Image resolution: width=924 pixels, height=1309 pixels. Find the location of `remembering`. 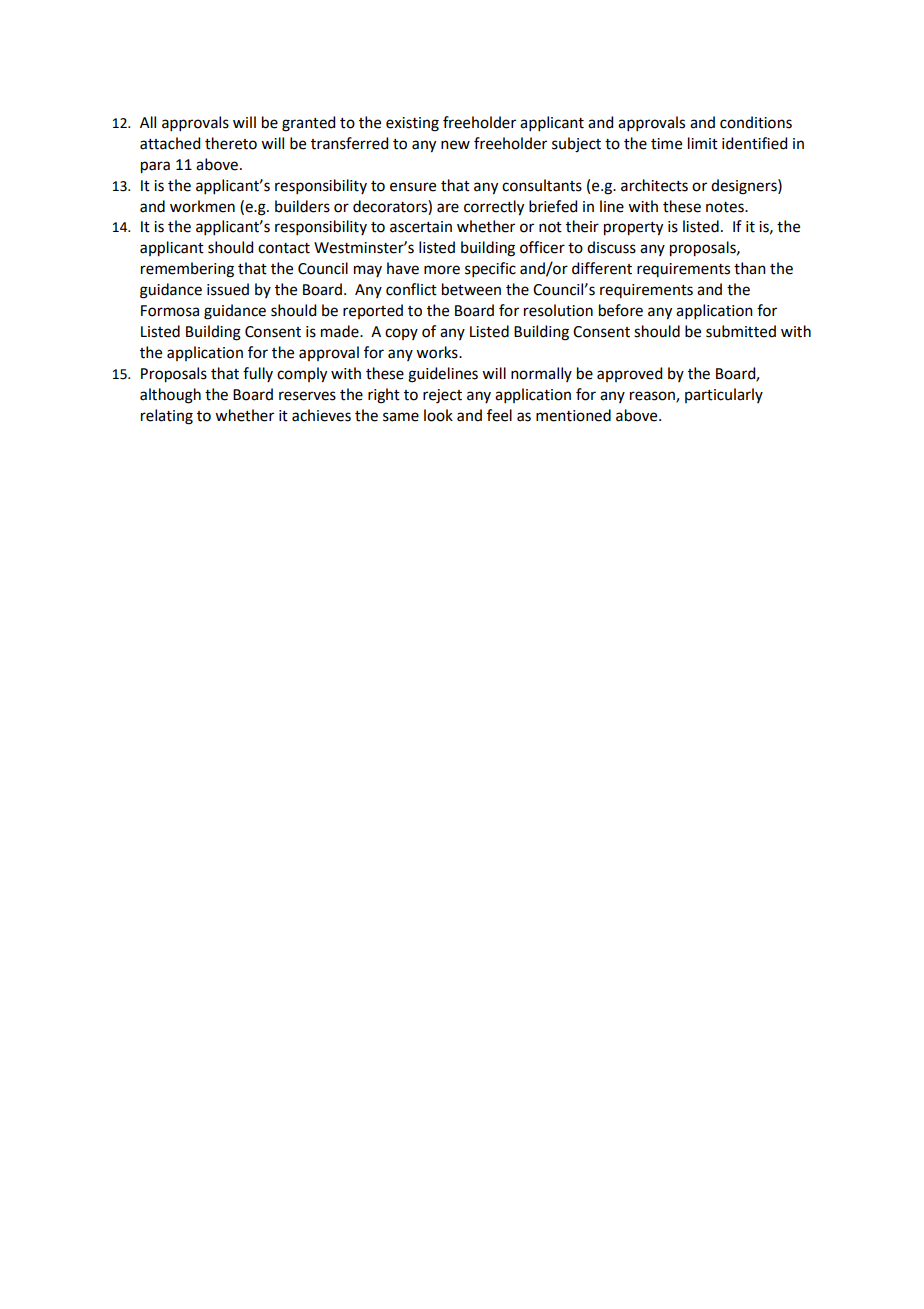

remembering is located at coordinates (187, 270).
